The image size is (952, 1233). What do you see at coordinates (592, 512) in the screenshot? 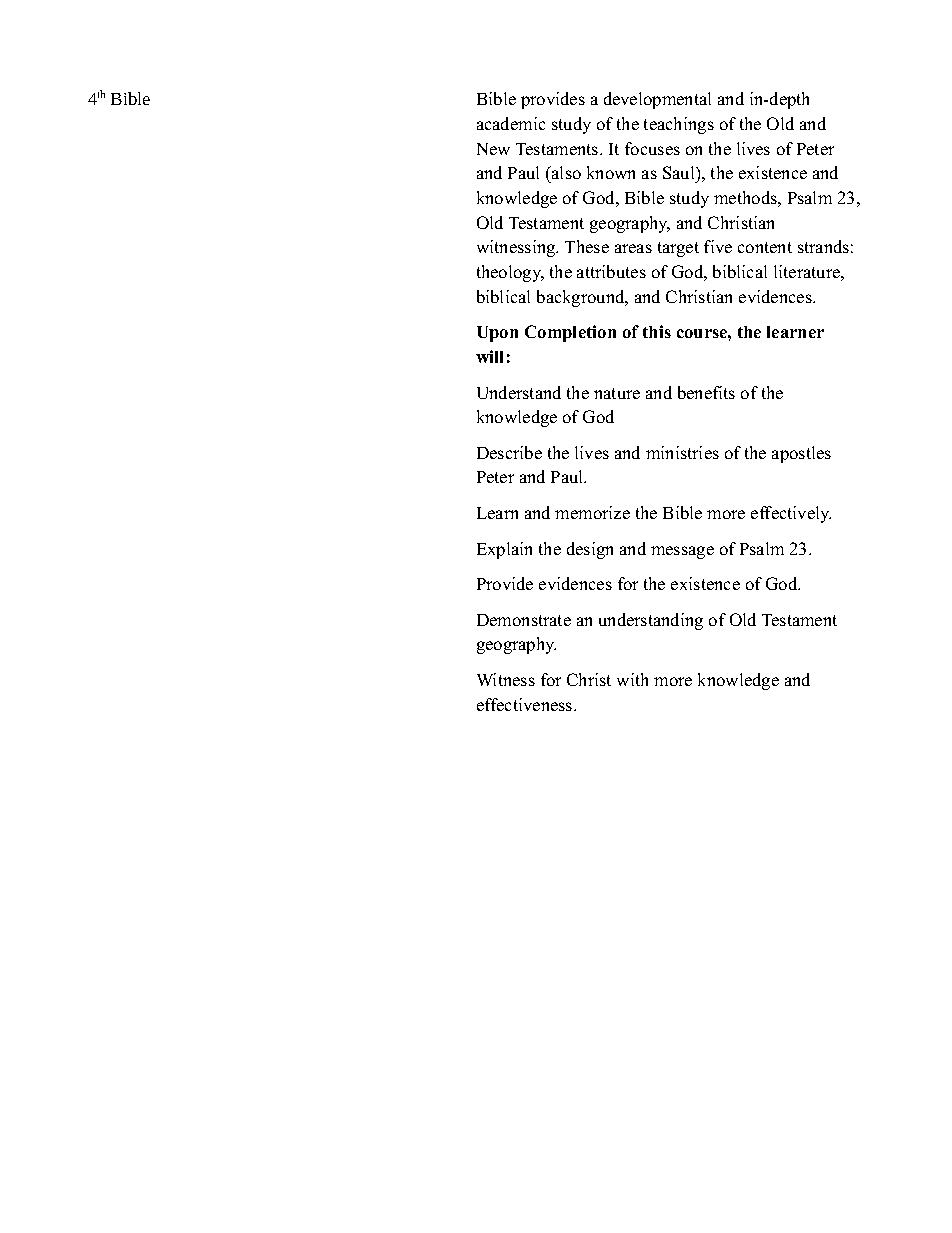
I see `memorize` at bounding box center [592, 512].
